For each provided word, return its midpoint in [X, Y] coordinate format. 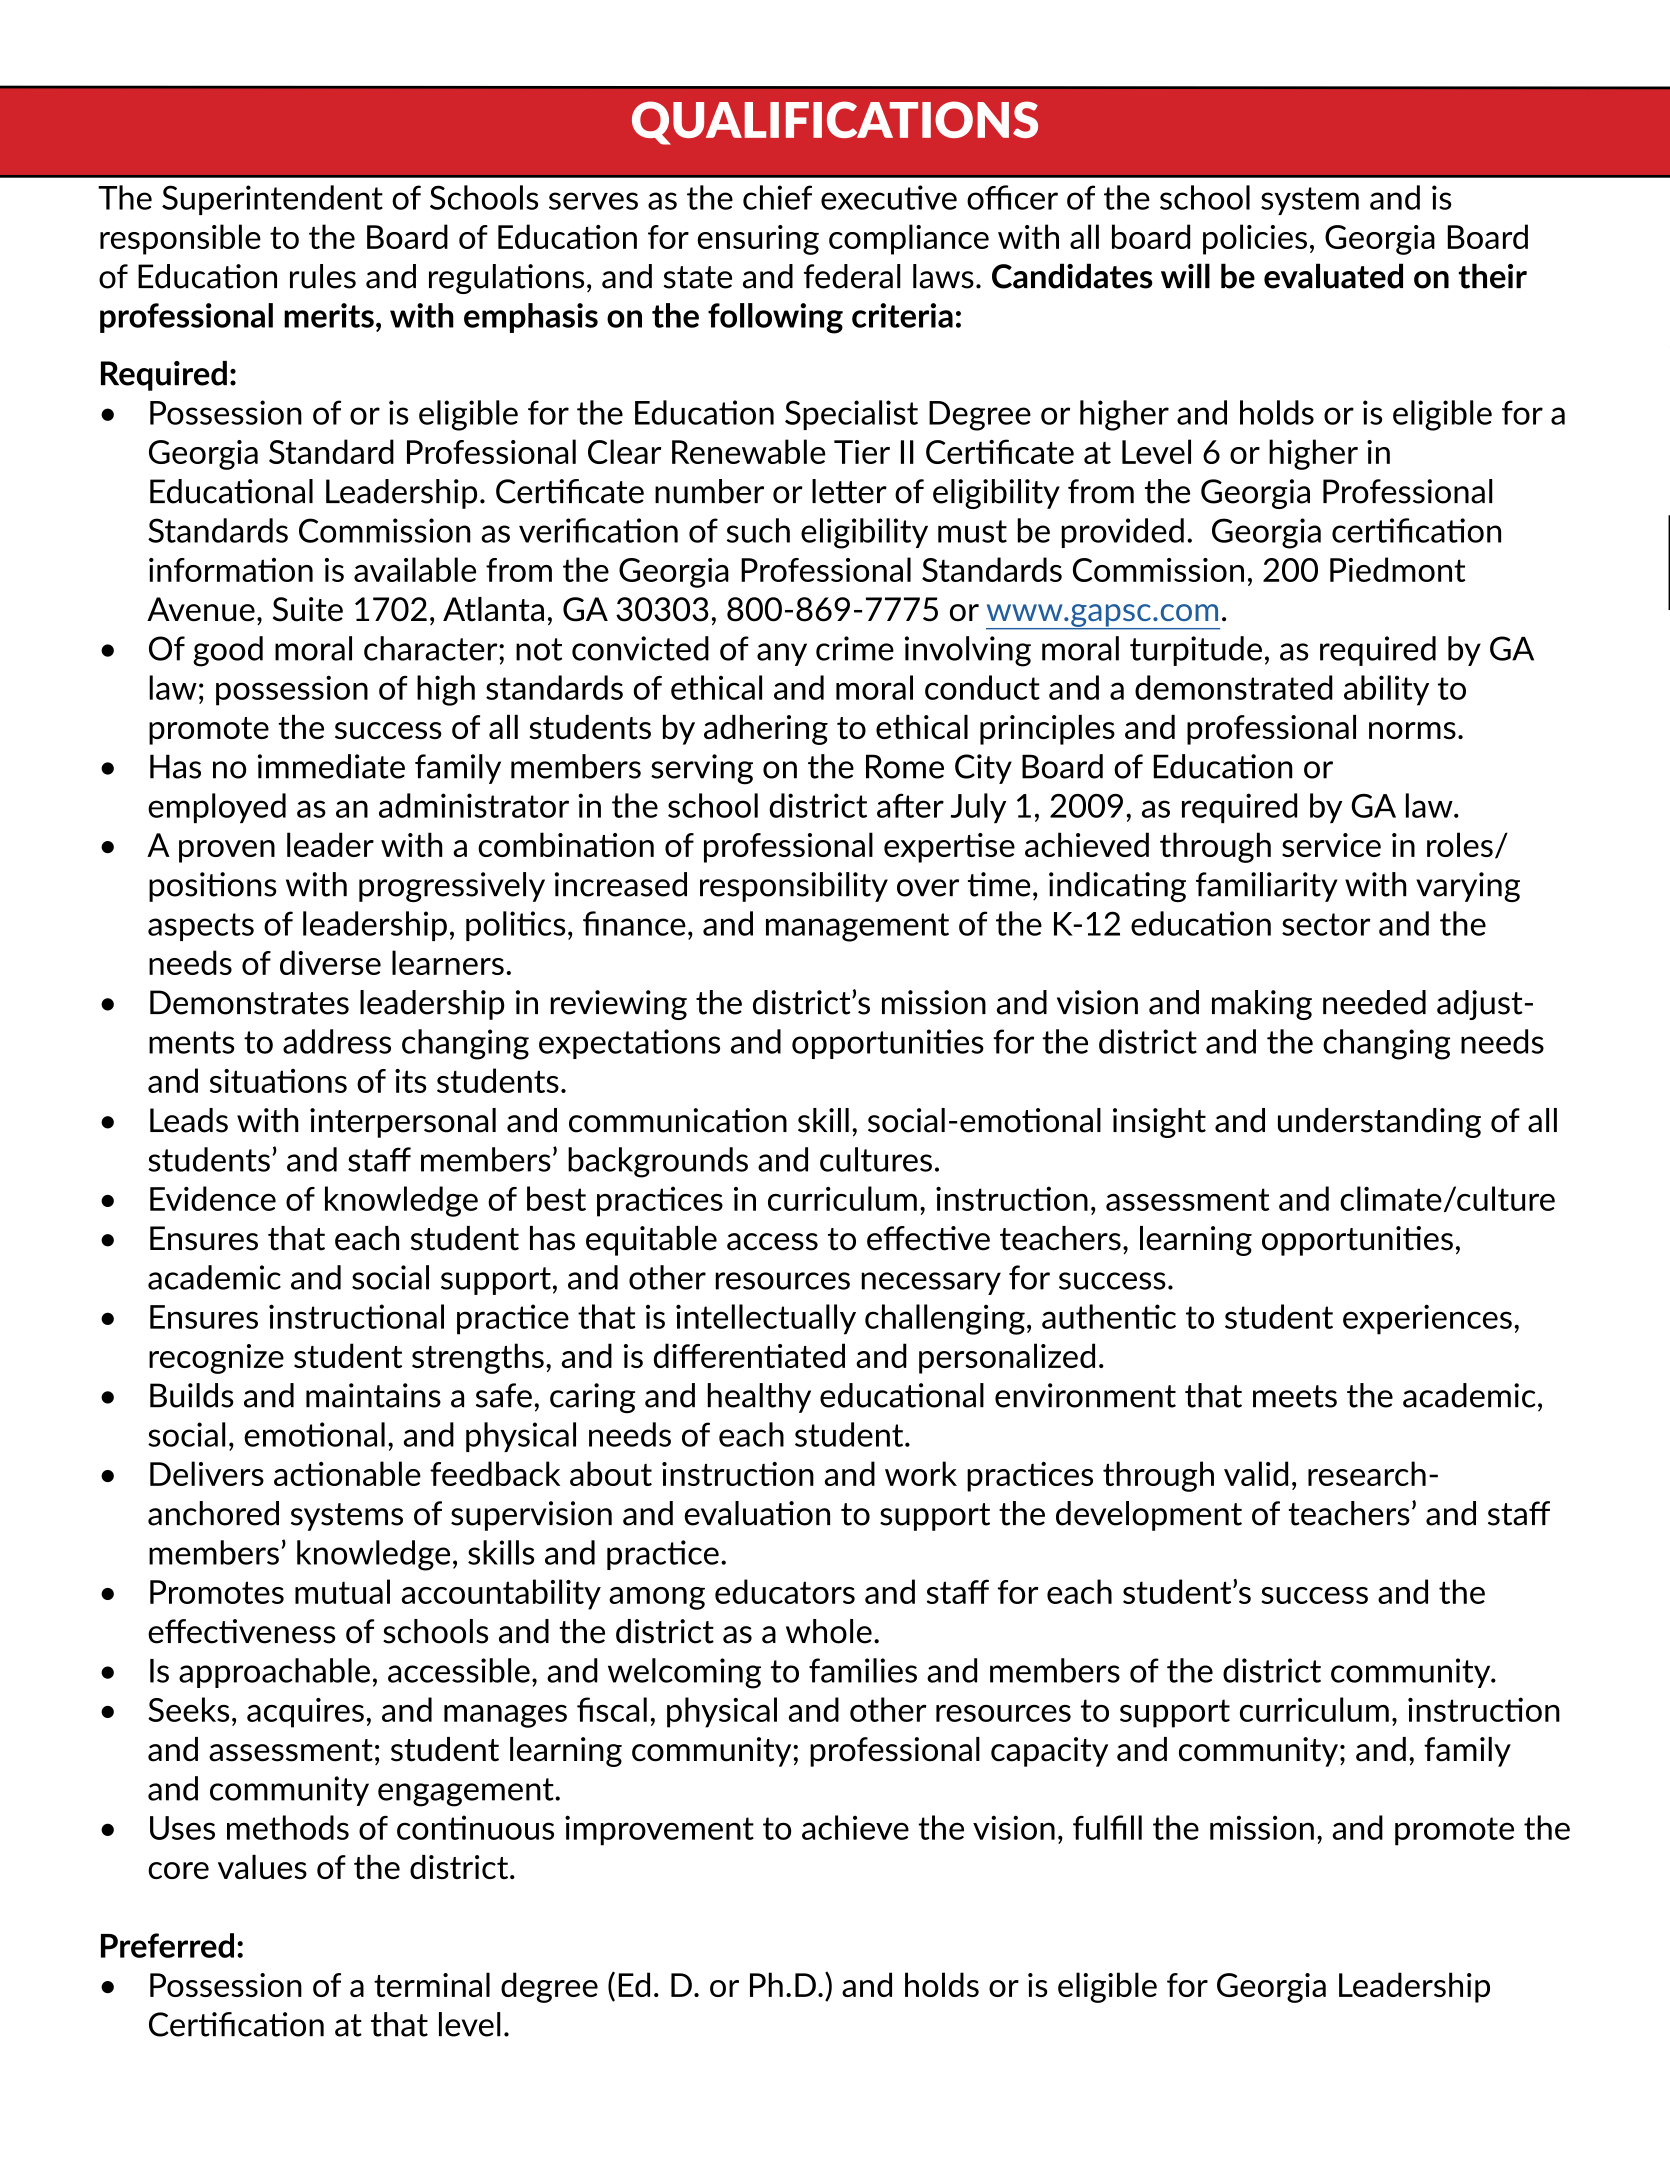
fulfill [1107, 1827]
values [262, 1867]
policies [1255, 239]
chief [777, 197]
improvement [659, 1830]
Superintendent [272, 200]
